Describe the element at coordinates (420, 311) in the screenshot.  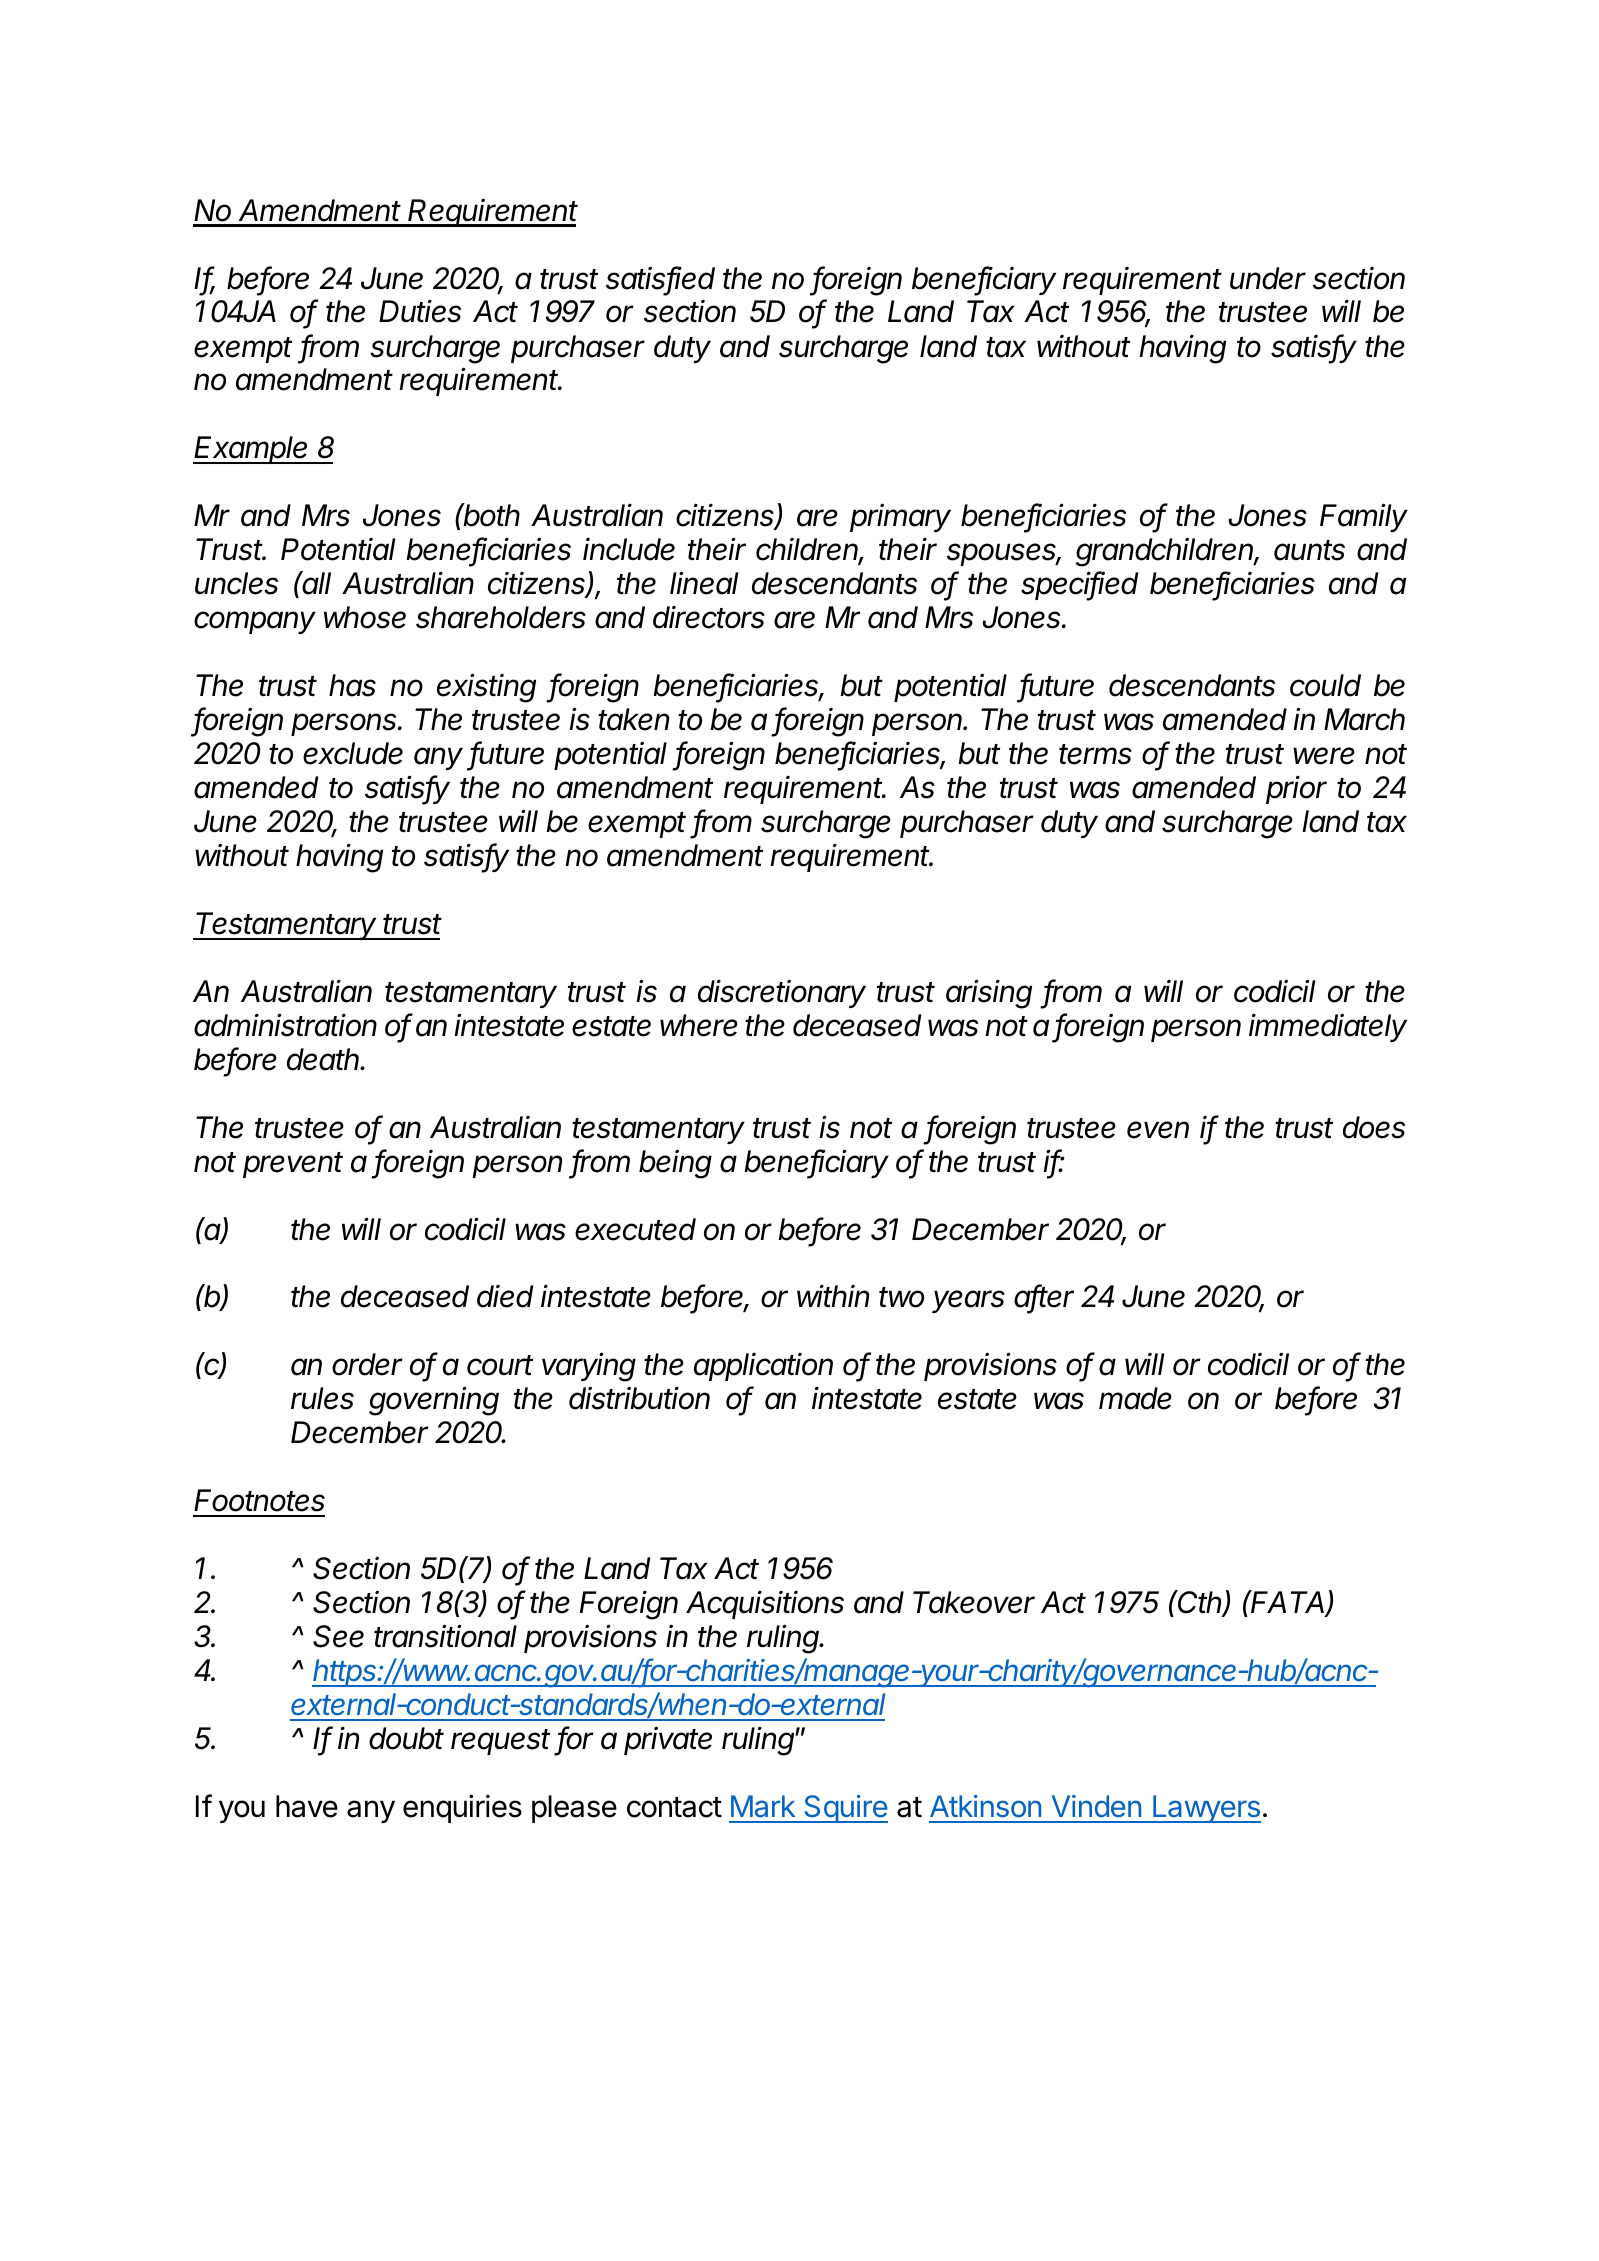
I see `Duties` at that location.
